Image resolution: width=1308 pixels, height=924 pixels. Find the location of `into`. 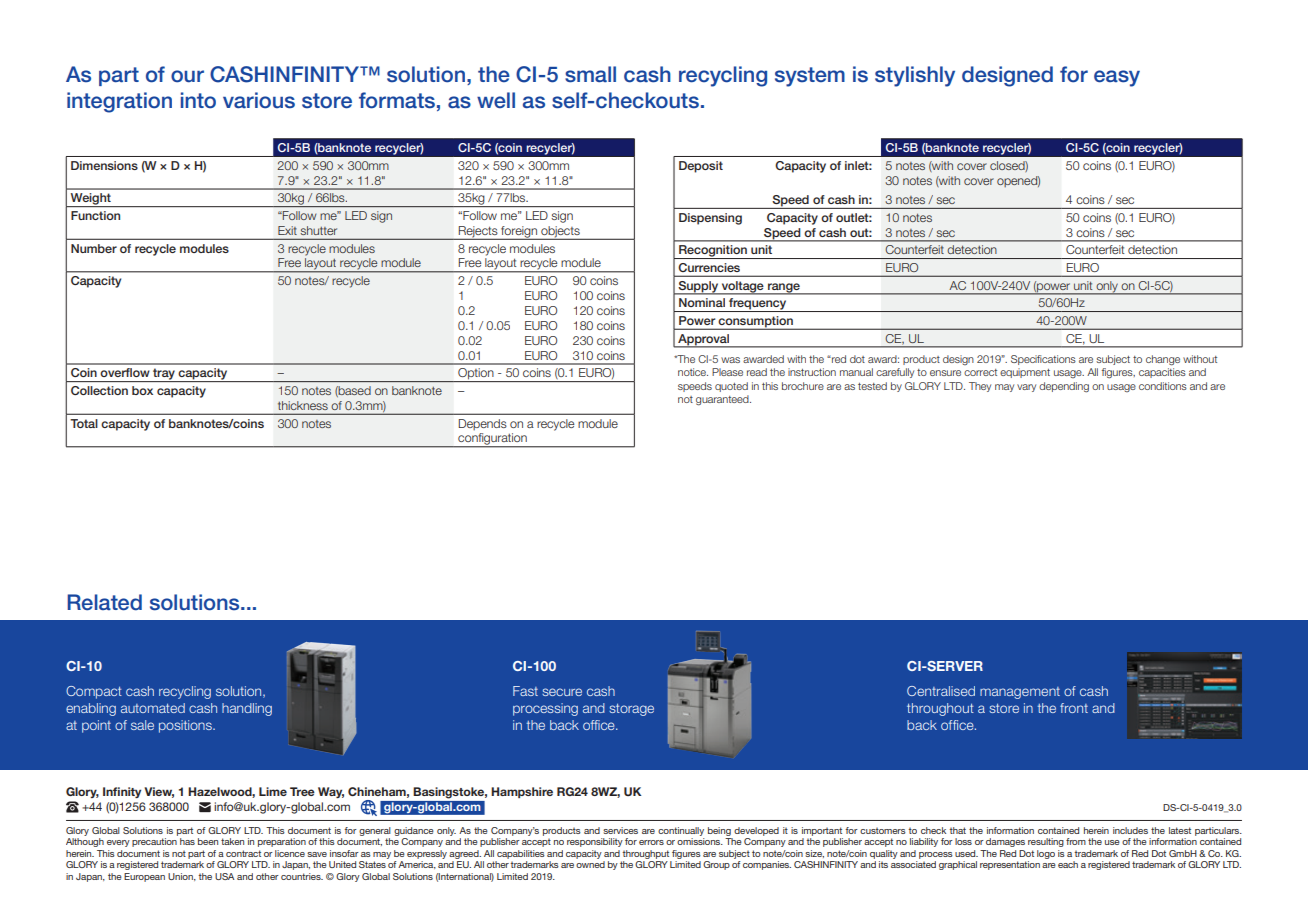

into is located at coordinates (198, 100).
